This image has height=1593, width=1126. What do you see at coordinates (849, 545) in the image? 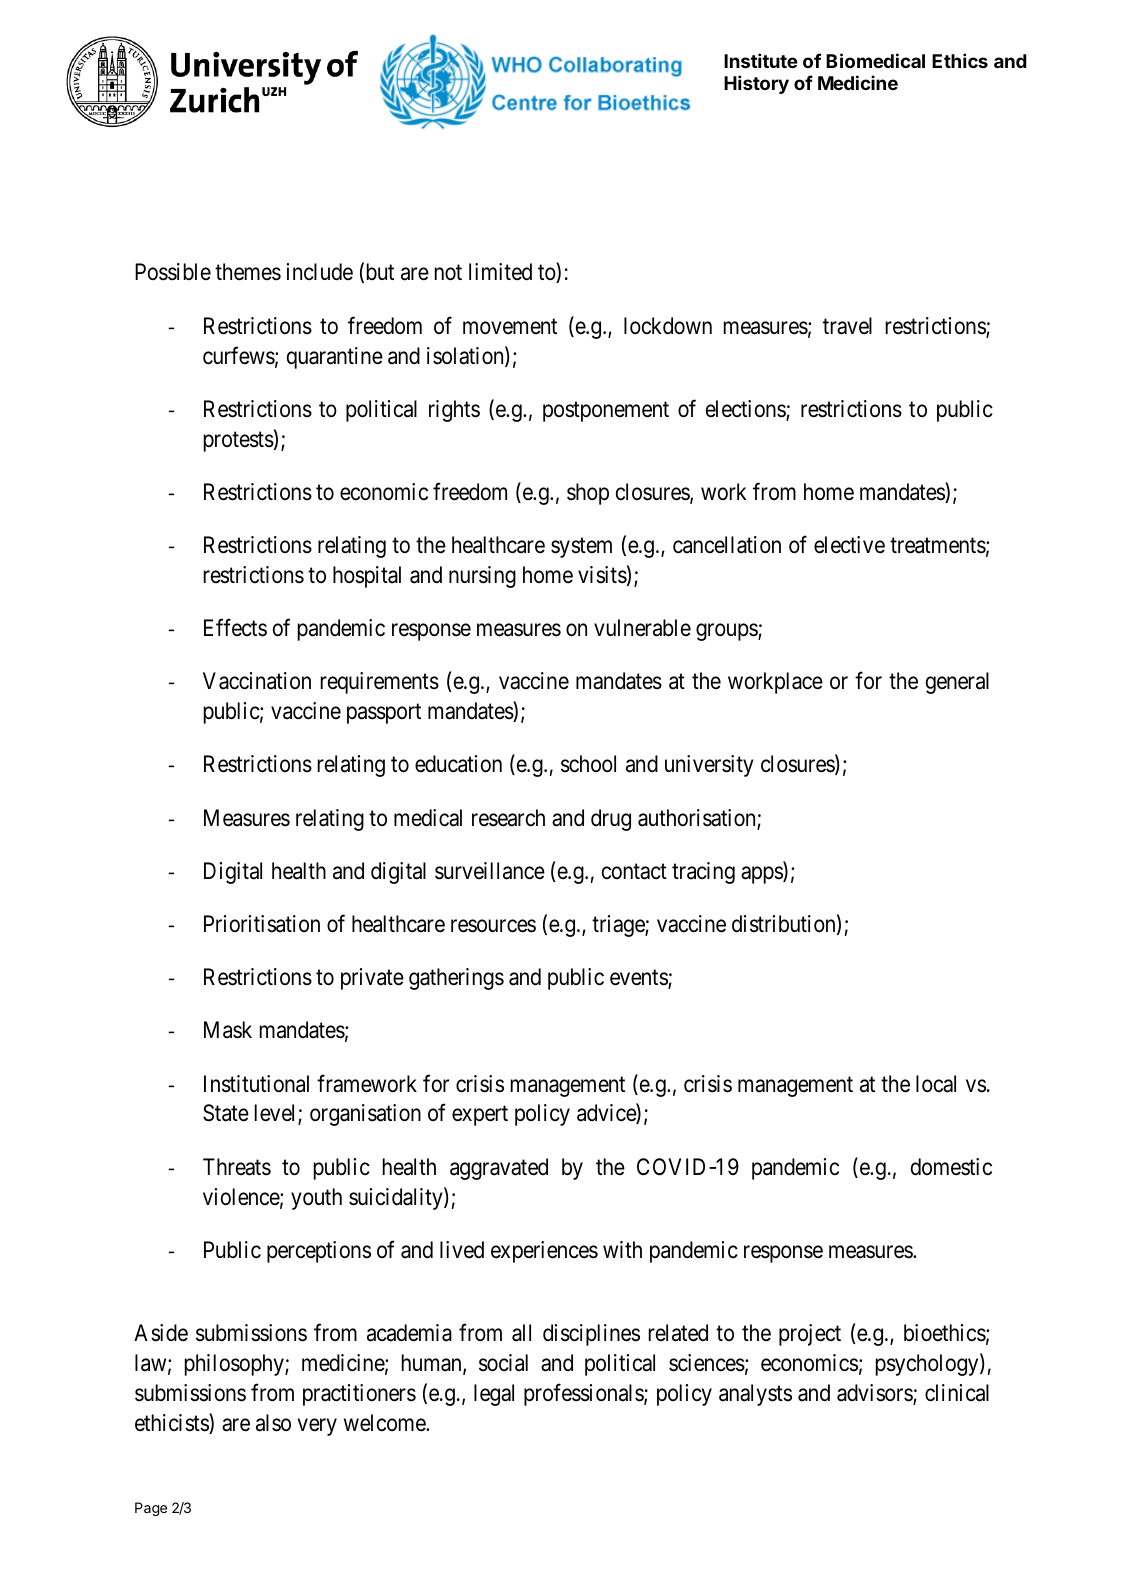
I see `elective` at bounding box center [849, 545].
